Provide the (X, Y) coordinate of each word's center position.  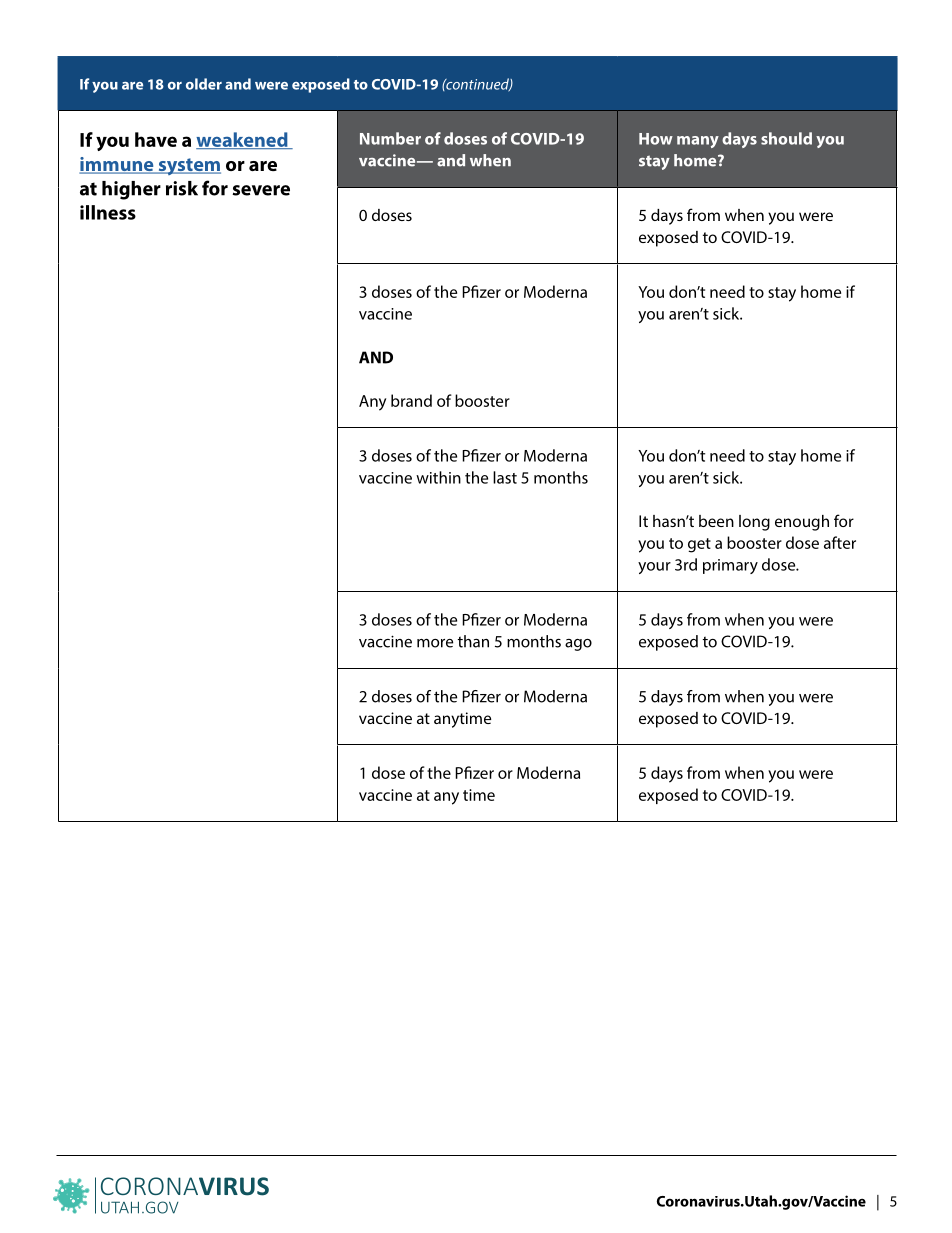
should (786, 138)
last (505, 477)
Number (390, 138)
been (716, 521)
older (204, 84)
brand (411, 400)
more (435, 643)
